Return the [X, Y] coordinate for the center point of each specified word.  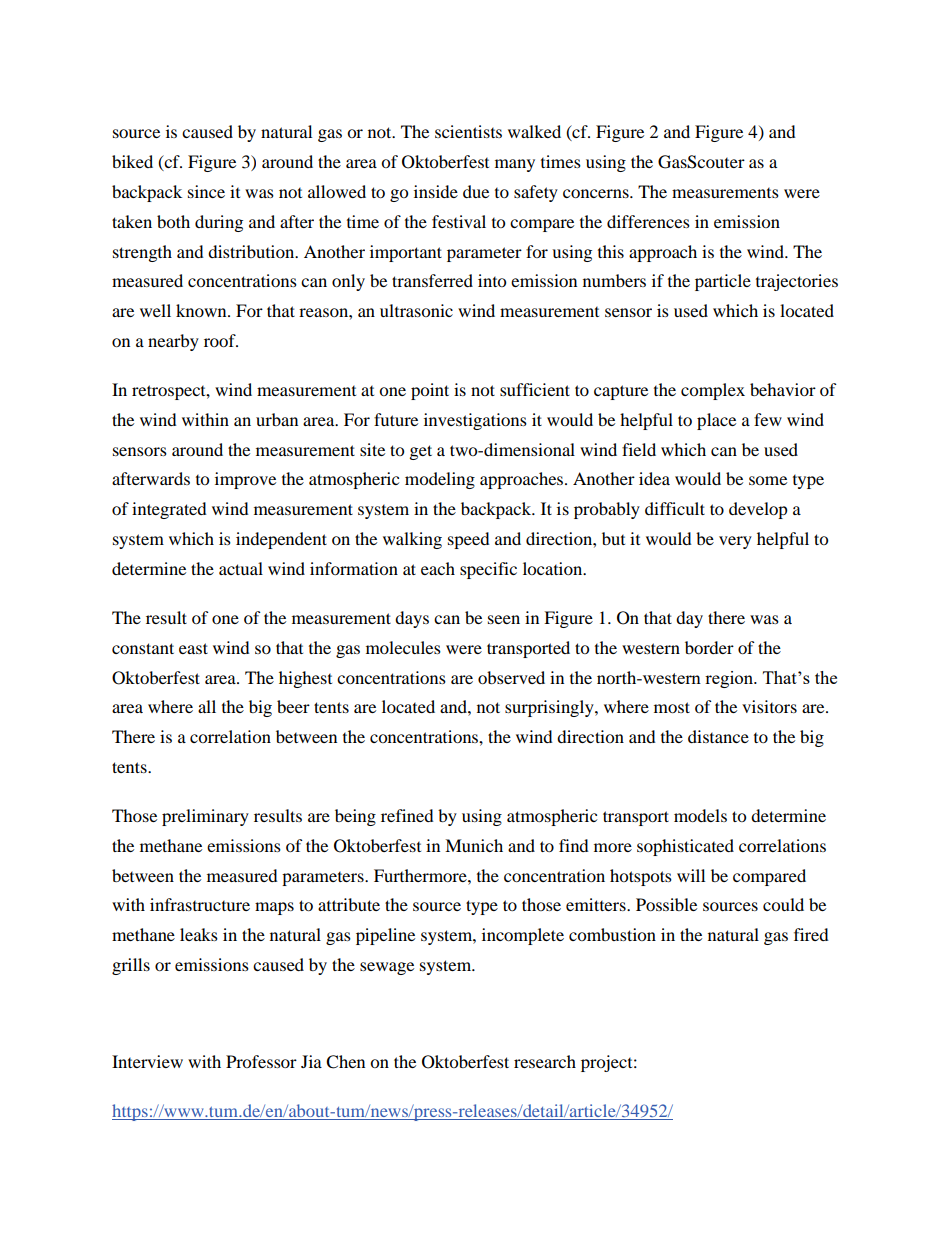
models [700, 815]
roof [221, 340]
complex [713, 391]
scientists [468, 131]
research [545, 1061]
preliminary [205, 817]
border [709, 647]
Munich [474, 845]
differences [648, 221]
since [206, 191]
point [430, 391]
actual [241, 568]
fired [811, 934]
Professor [261, 1061]
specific [488, 570]
